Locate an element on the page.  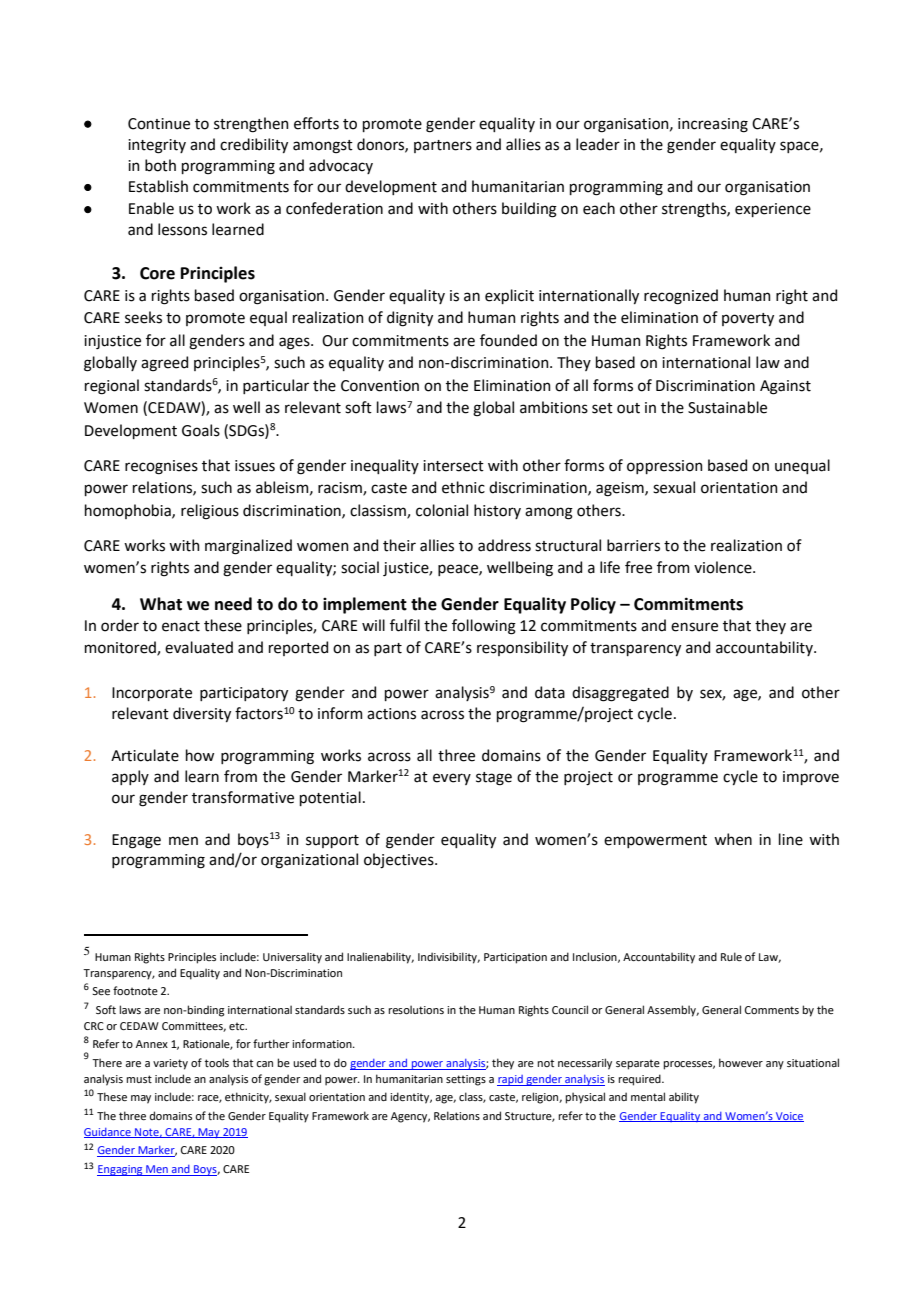
building is located at coordinates (529, 210).
